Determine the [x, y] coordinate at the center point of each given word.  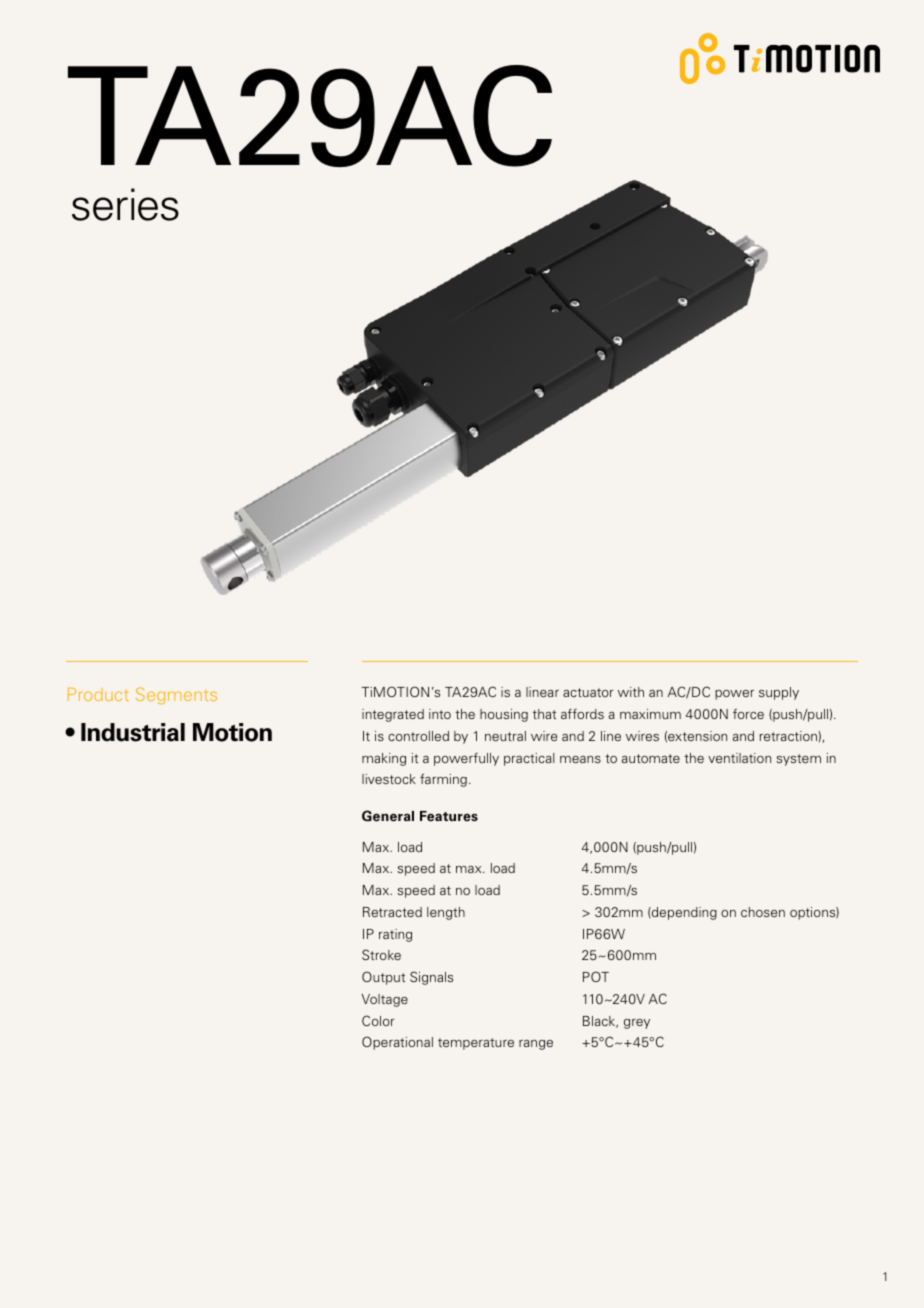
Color [378, 1020]
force [748, 714]
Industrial [133, 732]
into [440, 714]
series [125, 204]
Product [98, 694]
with [631, 692]
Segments [176, 696]
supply [779, 693]
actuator [588, 692]
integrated [393, 715]
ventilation [739, 758]
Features [449, 816]
